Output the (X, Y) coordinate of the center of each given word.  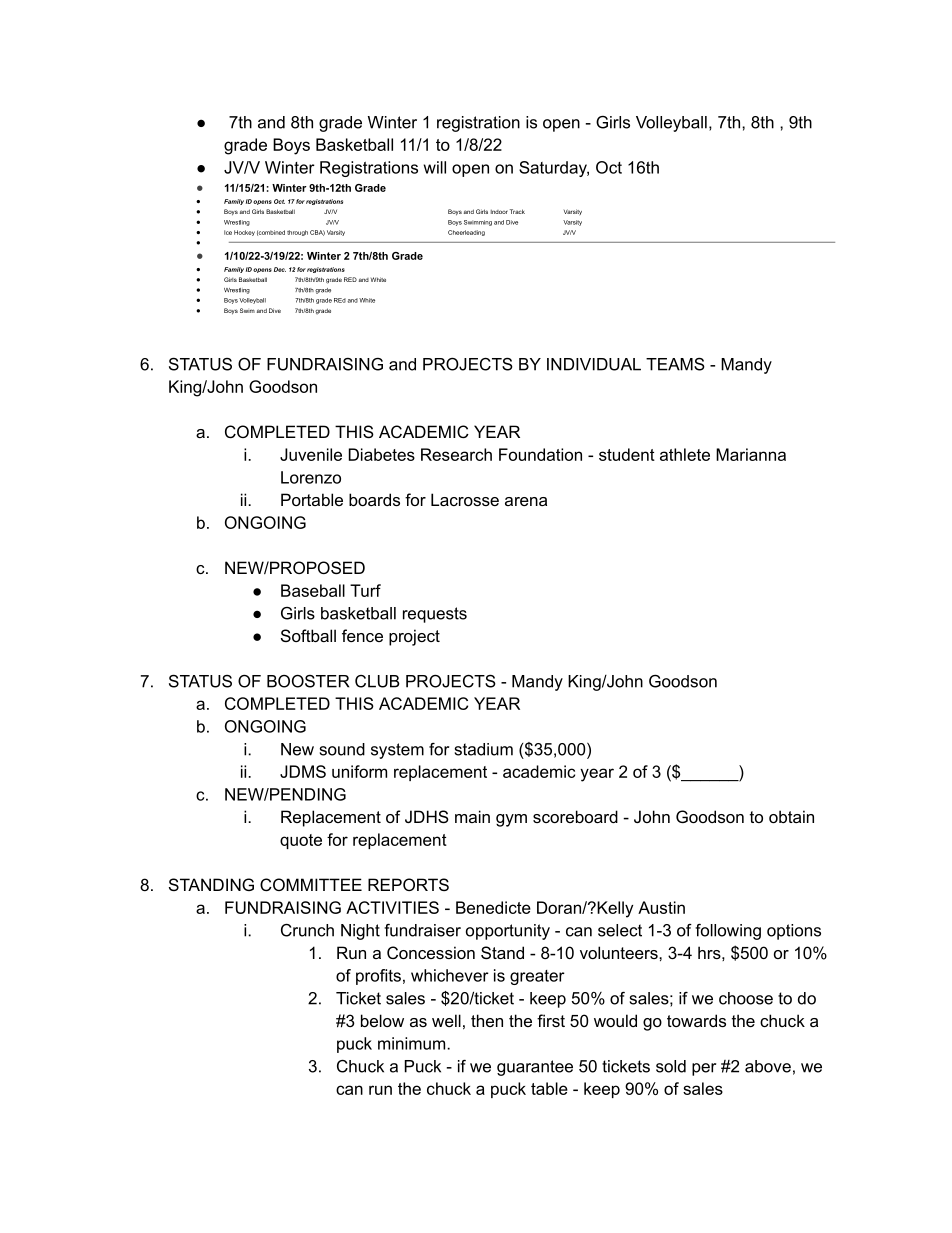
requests (435, 615)
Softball (308, 635)
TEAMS (675, 364)
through (297, 233)
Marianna (751, 454)
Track (517, 211)
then (487, 1020)
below (382, 1020)
